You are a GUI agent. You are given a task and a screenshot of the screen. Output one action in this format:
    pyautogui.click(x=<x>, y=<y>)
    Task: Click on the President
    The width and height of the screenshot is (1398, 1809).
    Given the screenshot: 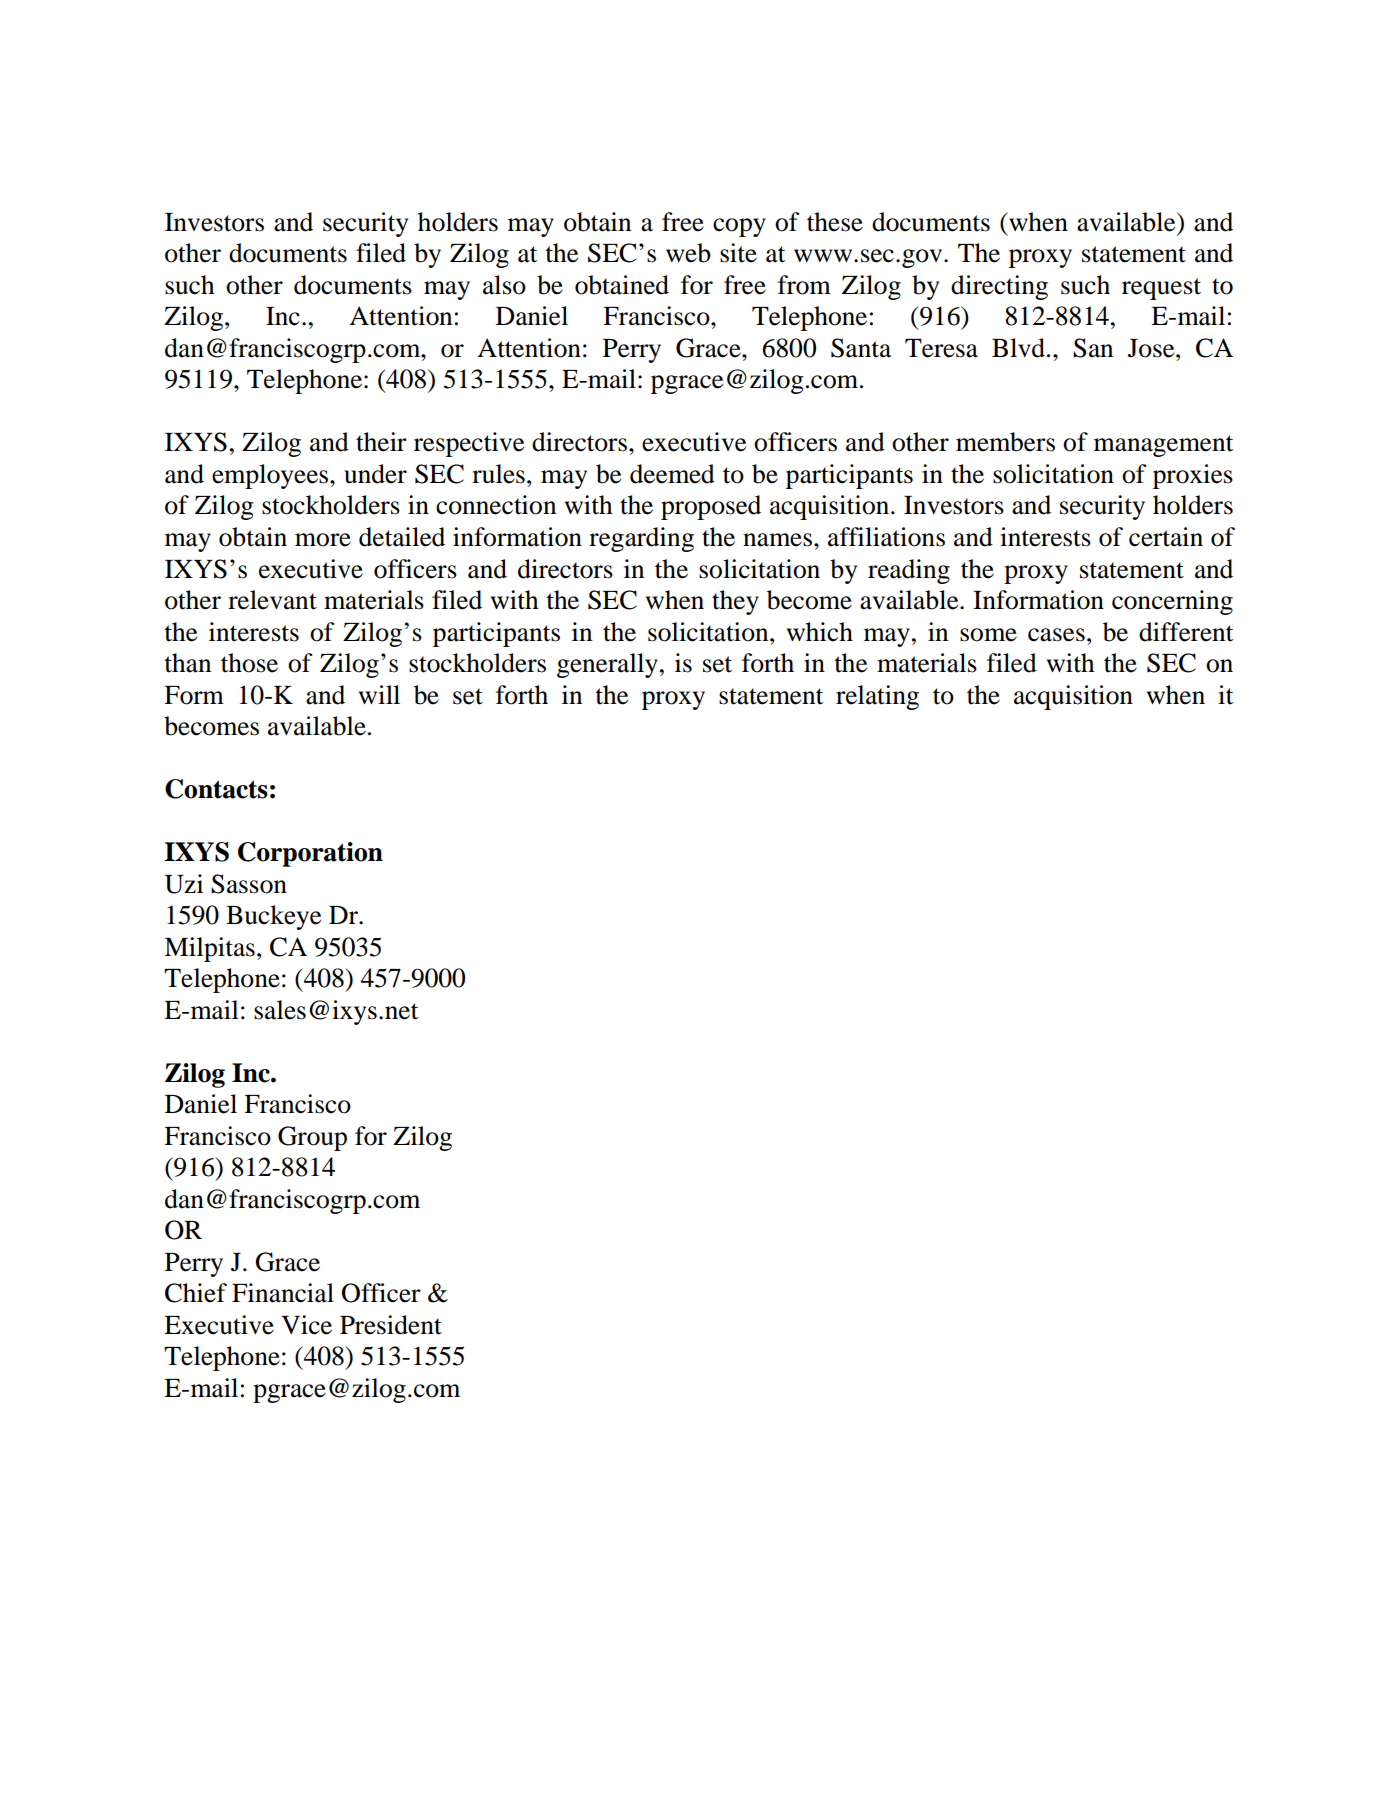 What is the action you would take?
    pyautogui.click(x=391, y=1325)
